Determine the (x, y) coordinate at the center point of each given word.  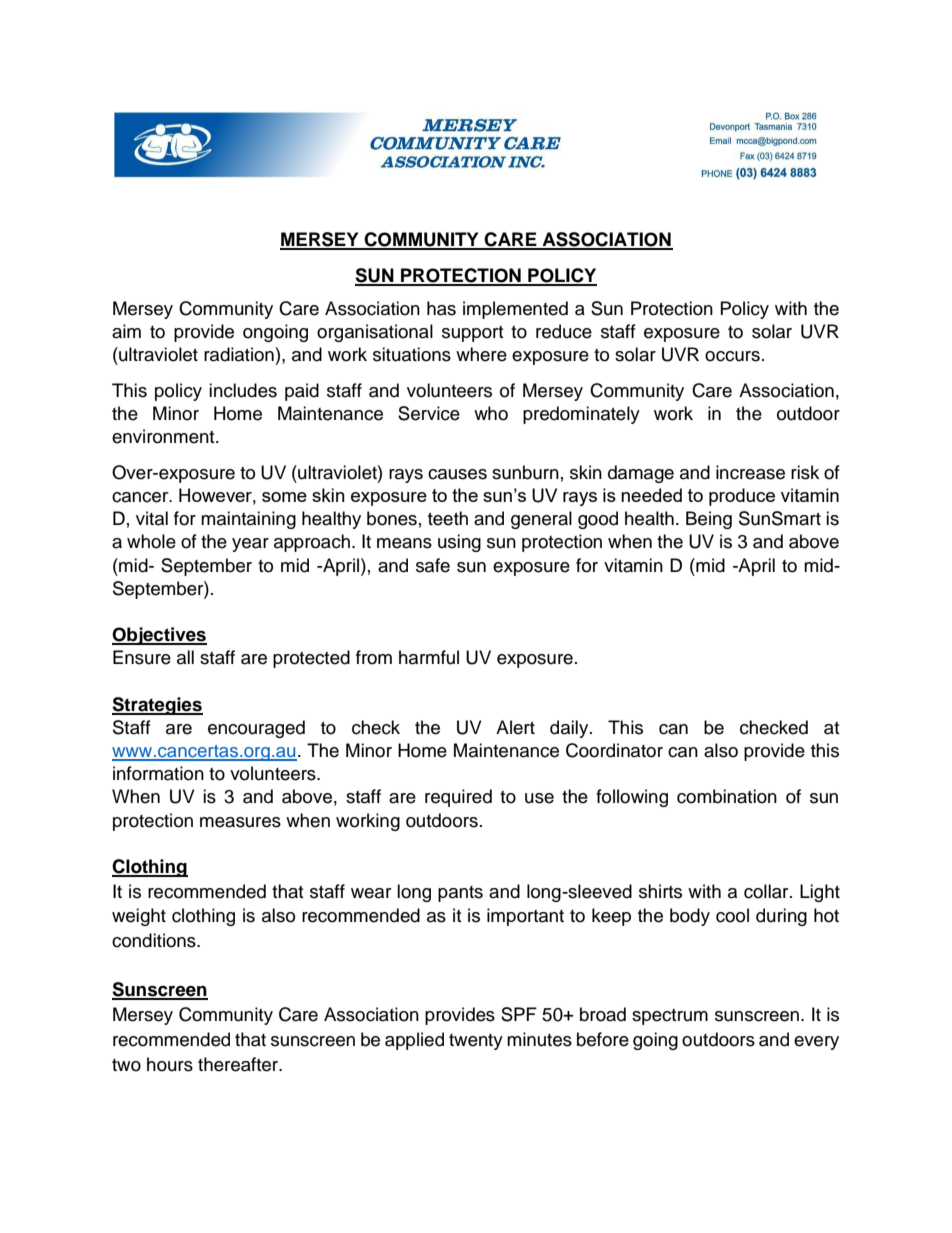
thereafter (239, 1064)
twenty (476, 1042)
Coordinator (614, 750)
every (816, 1043)
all (185, 657)
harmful (429, 657)
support (472, 334)
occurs (732, 356)
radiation (239, 354)
